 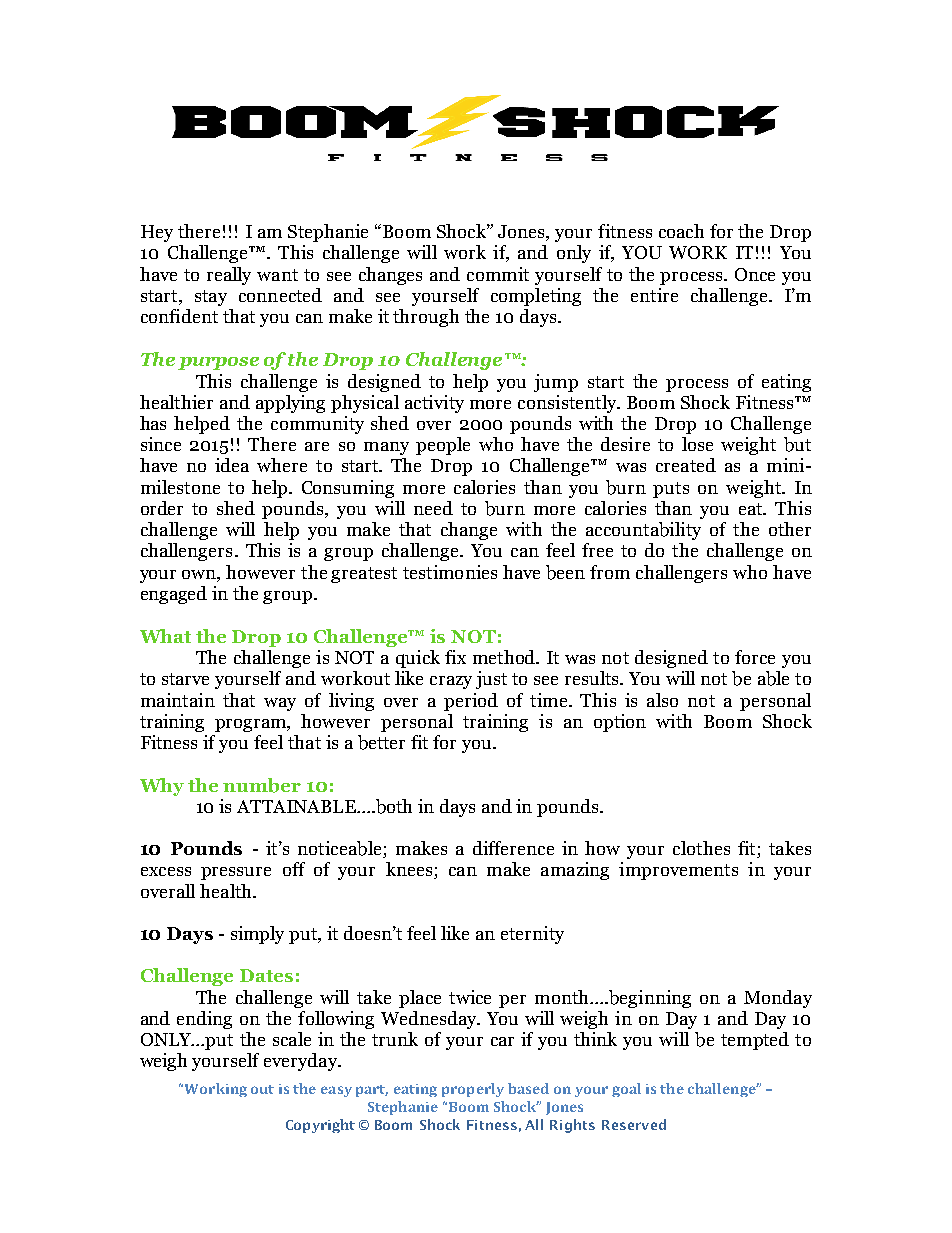 I want to click on clothes, so click(x=701, y=848).
